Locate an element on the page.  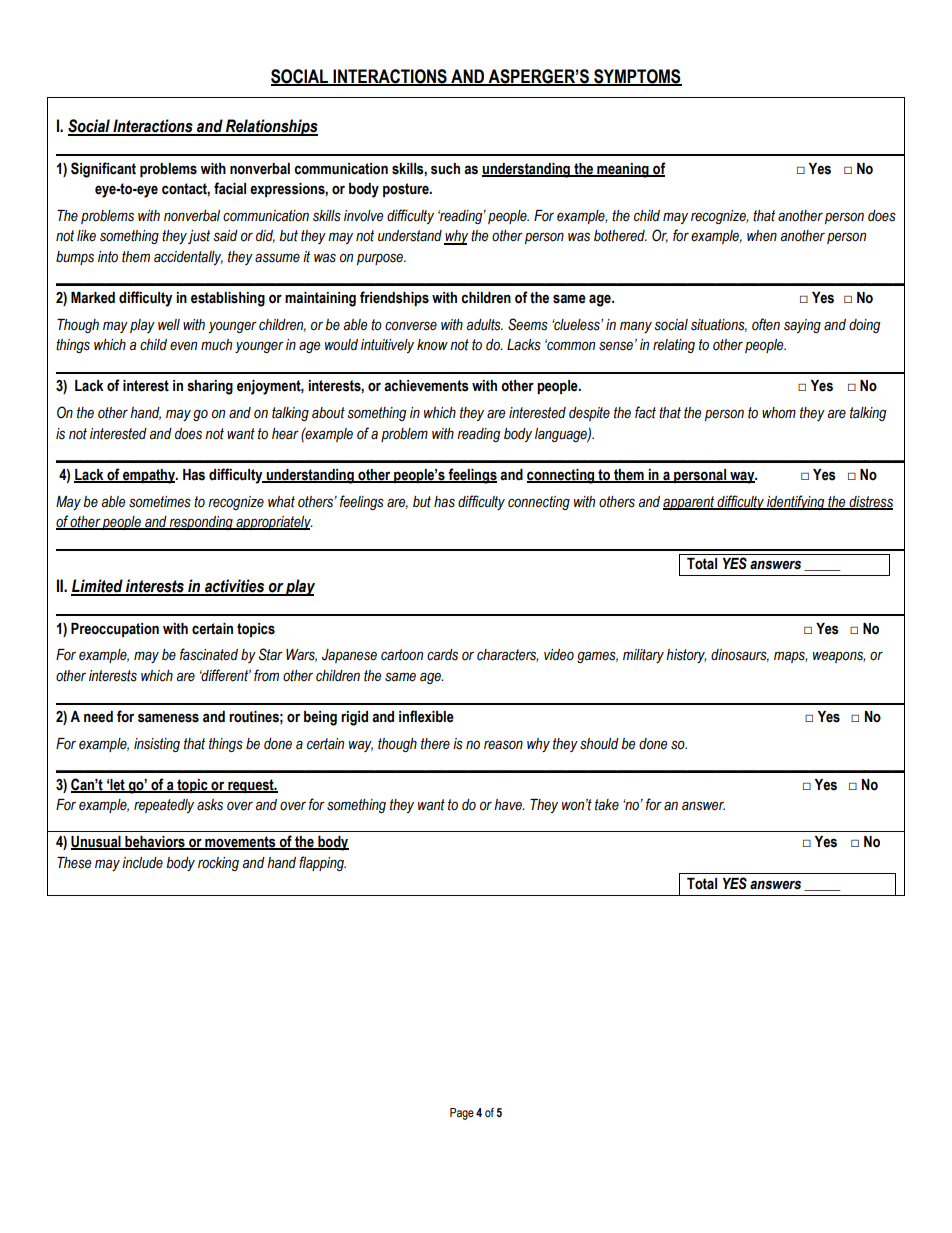
take is located at coordinates (607, 805).
